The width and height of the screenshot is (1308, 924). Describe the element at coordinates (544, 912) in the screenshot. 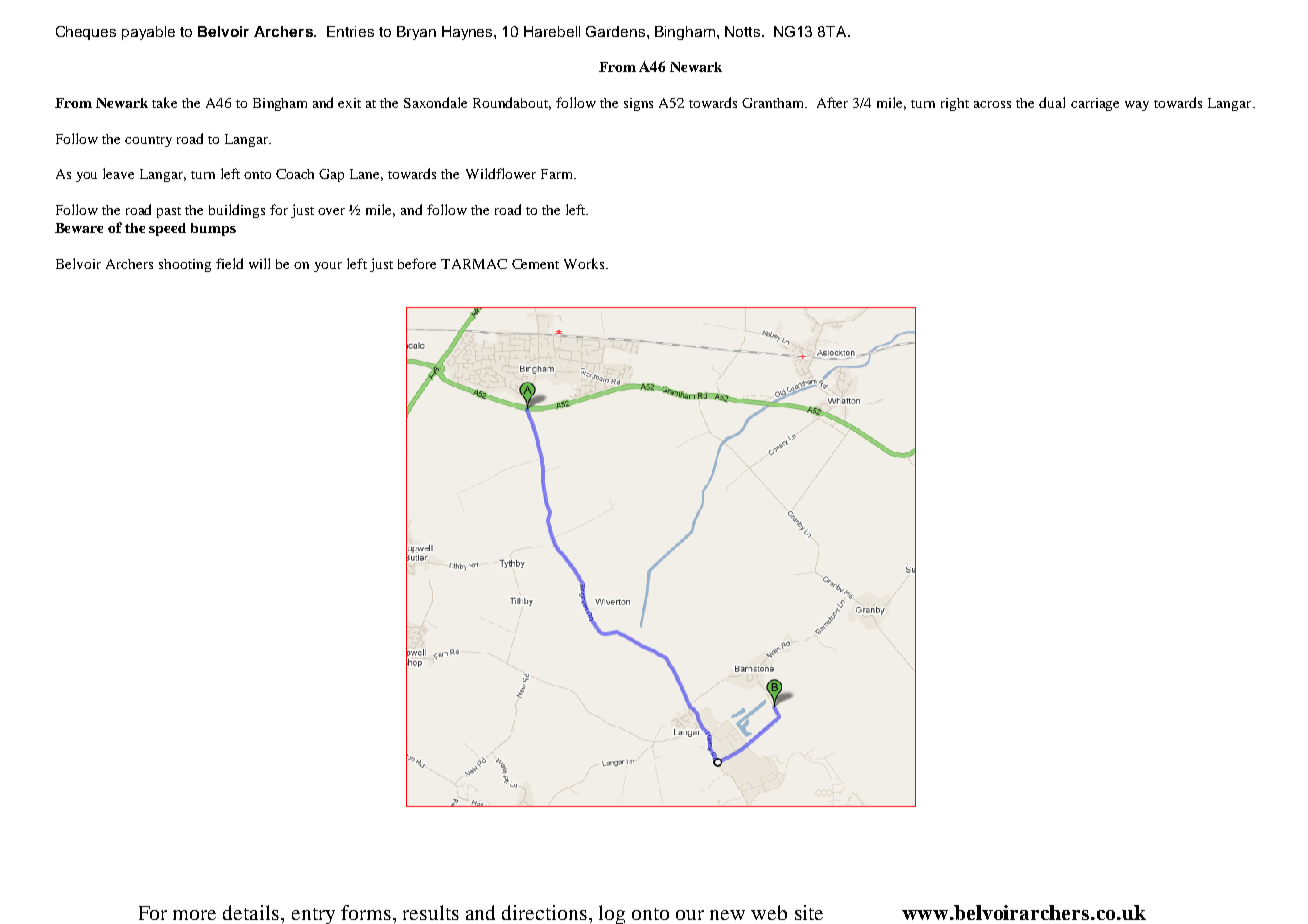

I see `directions` at that location.
